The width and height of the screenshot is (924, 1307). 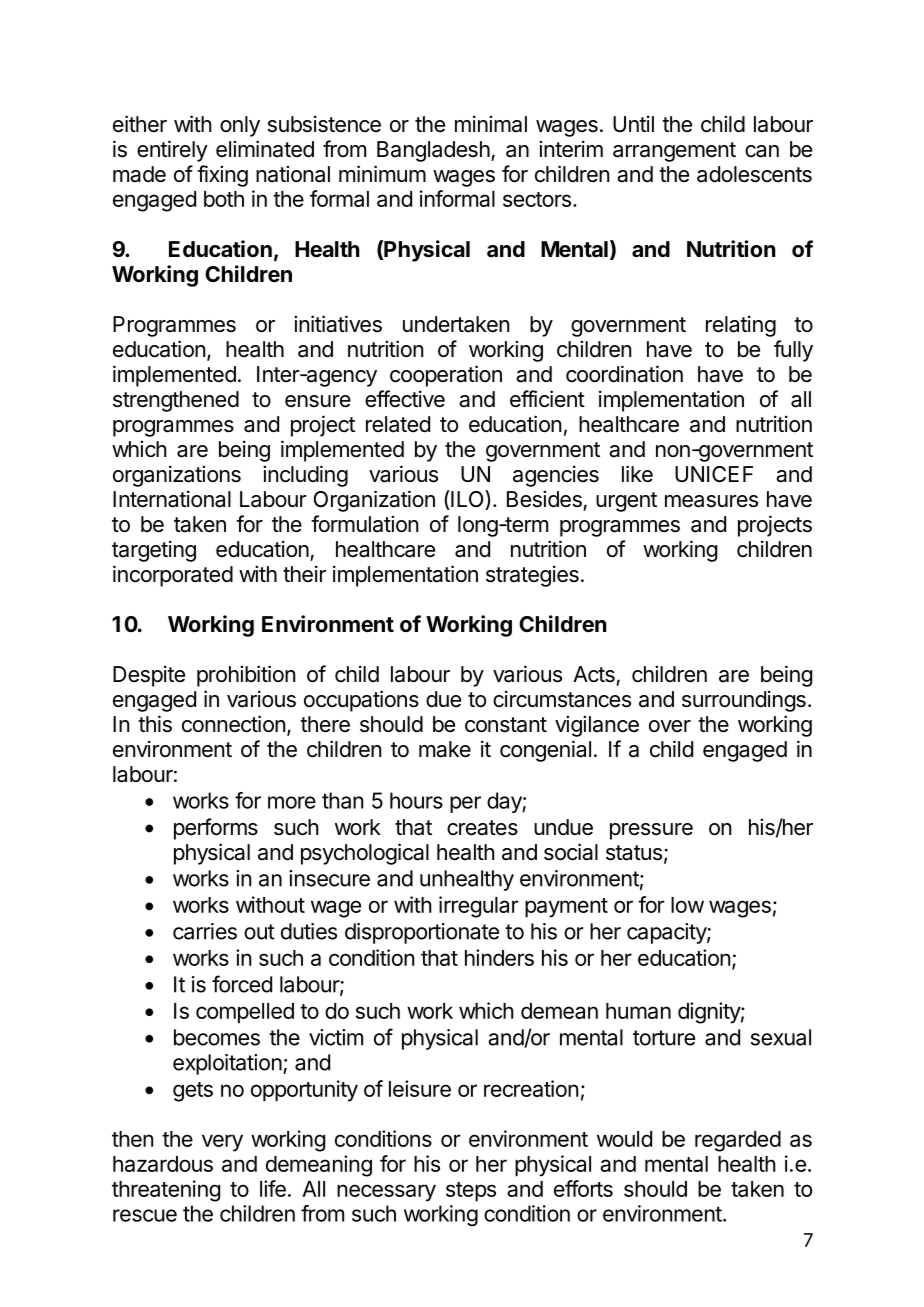 What do you see at coordinates (674, 152) in the screenshot?
I see `arrangement` at bounding box center [674, 152].
